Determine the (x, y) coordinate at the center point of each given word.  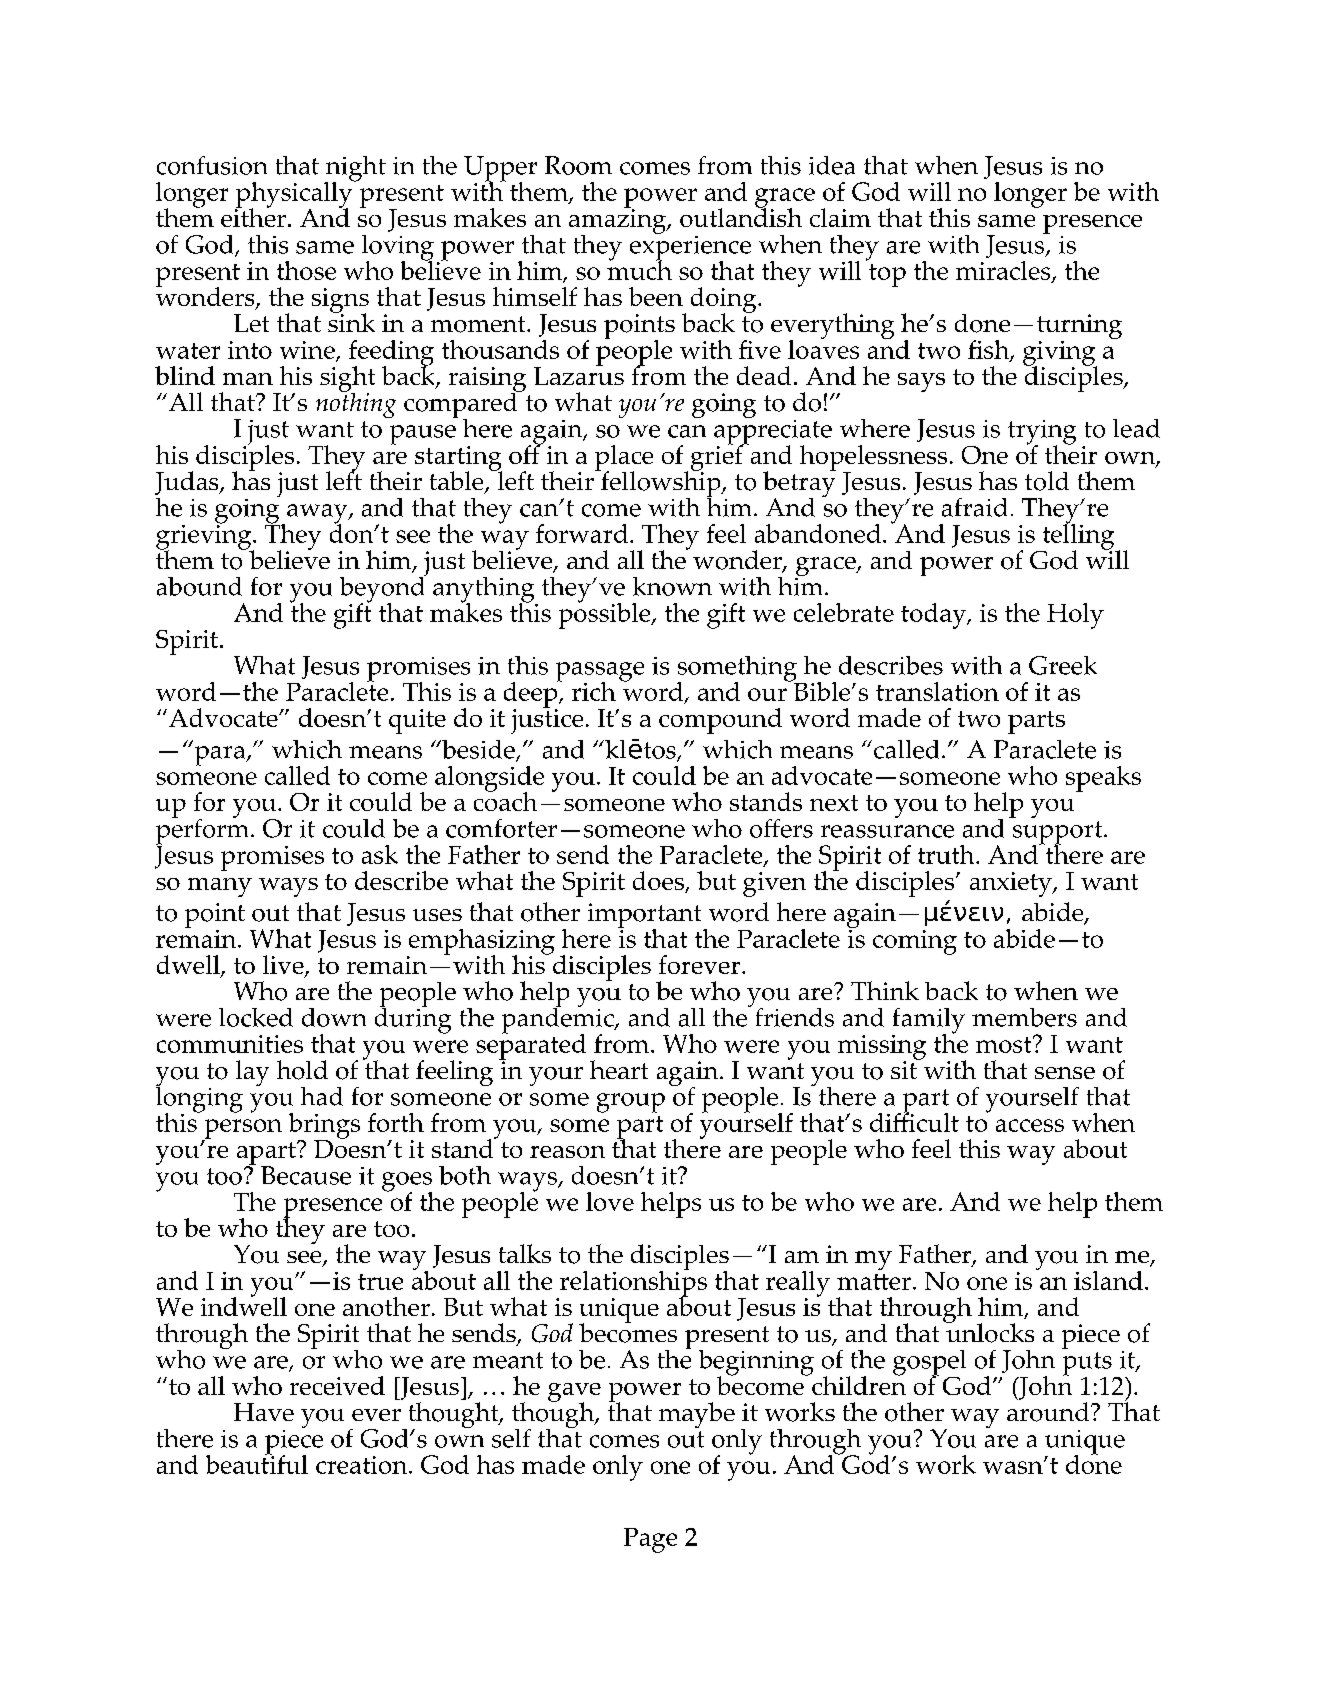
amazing (618, 222)
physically (295, 194)
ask (380, 854)
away (318, 515)
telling (1078, 536)
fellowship (661, 484)
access (1030, 1125)
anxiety (1012, 884)
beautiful (257, 1463)
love (610, 1201)
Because (306, 1175)
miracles (1004, 272)
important (646, 917)
